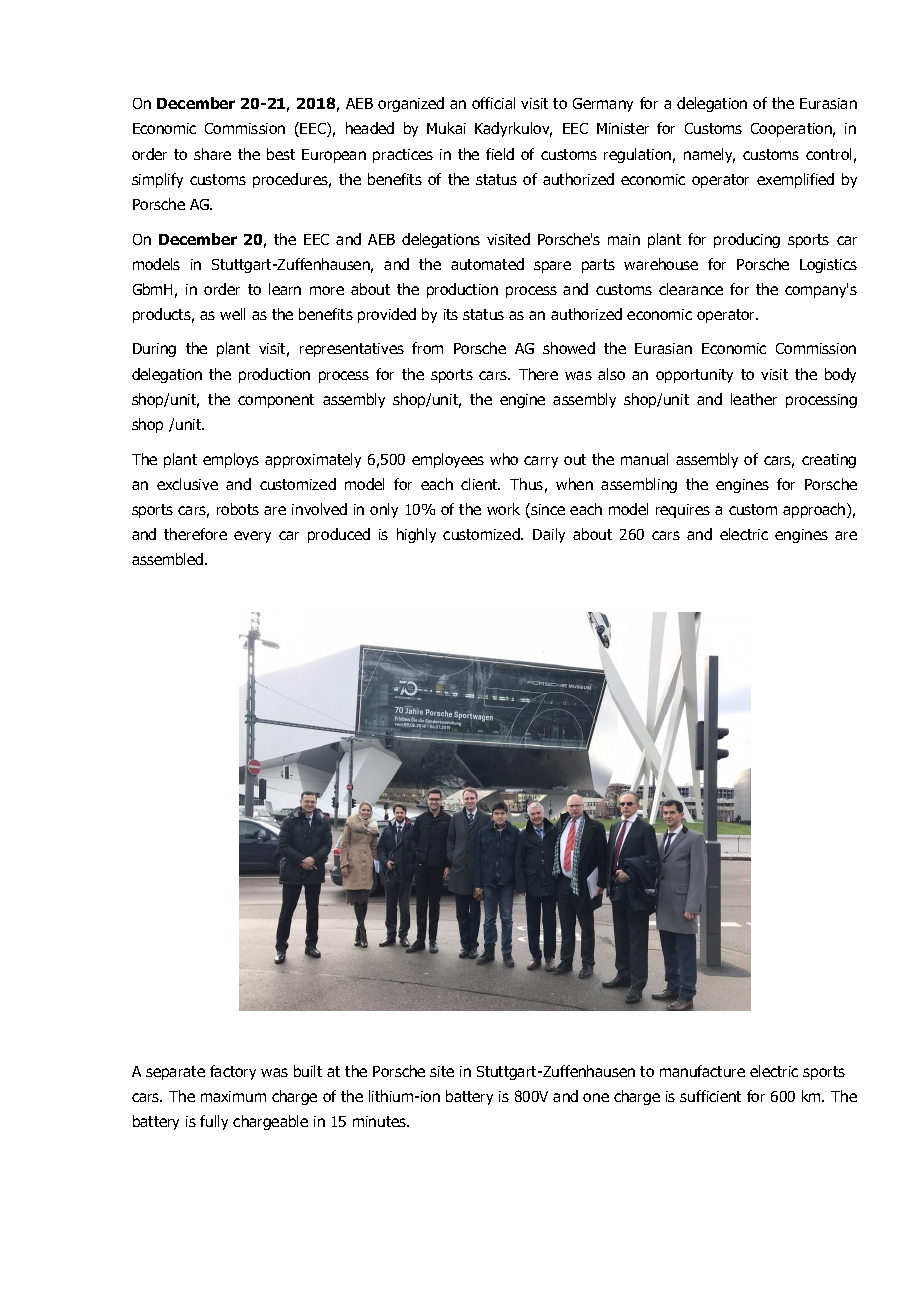 The image size is (924, 1308). What do you see at coordinates (169, 559) in the screenshot?
I see `assembled` at bounding box center [169, 559].
